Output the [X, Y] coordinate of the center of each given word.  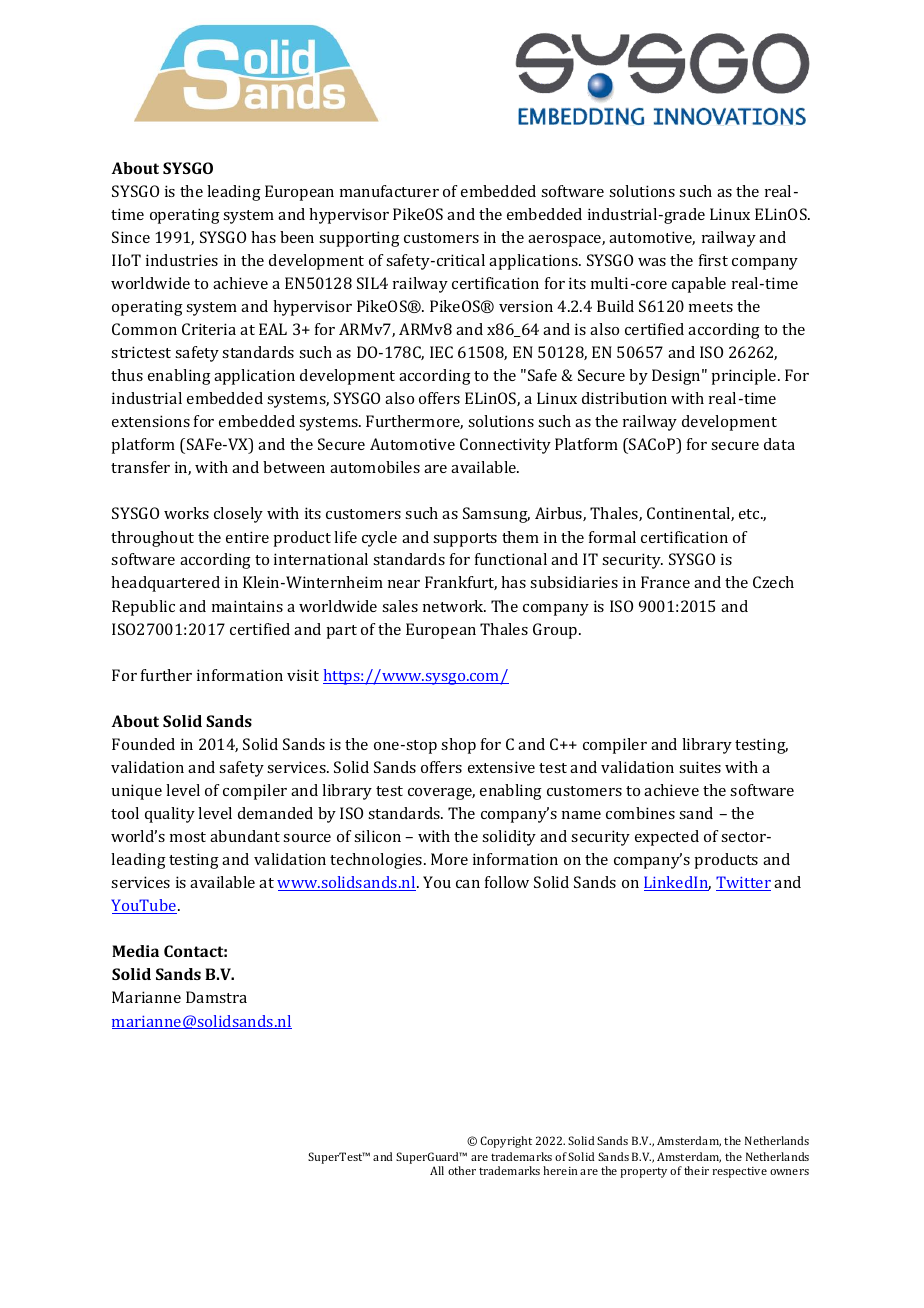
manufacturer [389, 191]
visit [303, 675]
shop [458, 746]
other [462, 1170]
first [713, 260]
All [437, 1170]
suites [700, 767]
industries [182, 260]
